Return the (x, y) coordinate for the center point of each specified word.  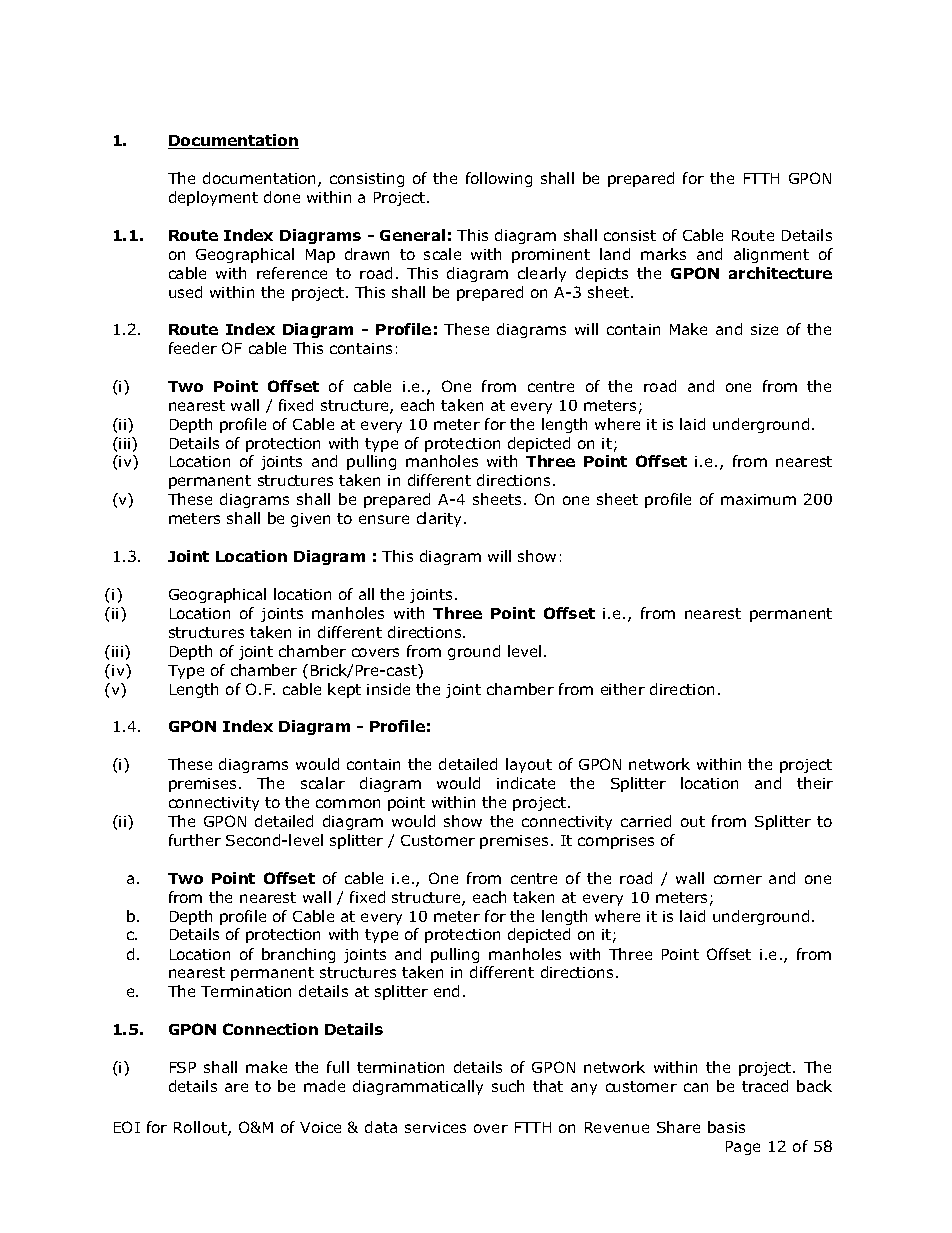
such (508, 1086)
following (499, 179)
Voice (320, 1127)
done (282, 197)
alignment (771, 255)
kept (344, 690)
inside (388, 689)
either (623, 689)
